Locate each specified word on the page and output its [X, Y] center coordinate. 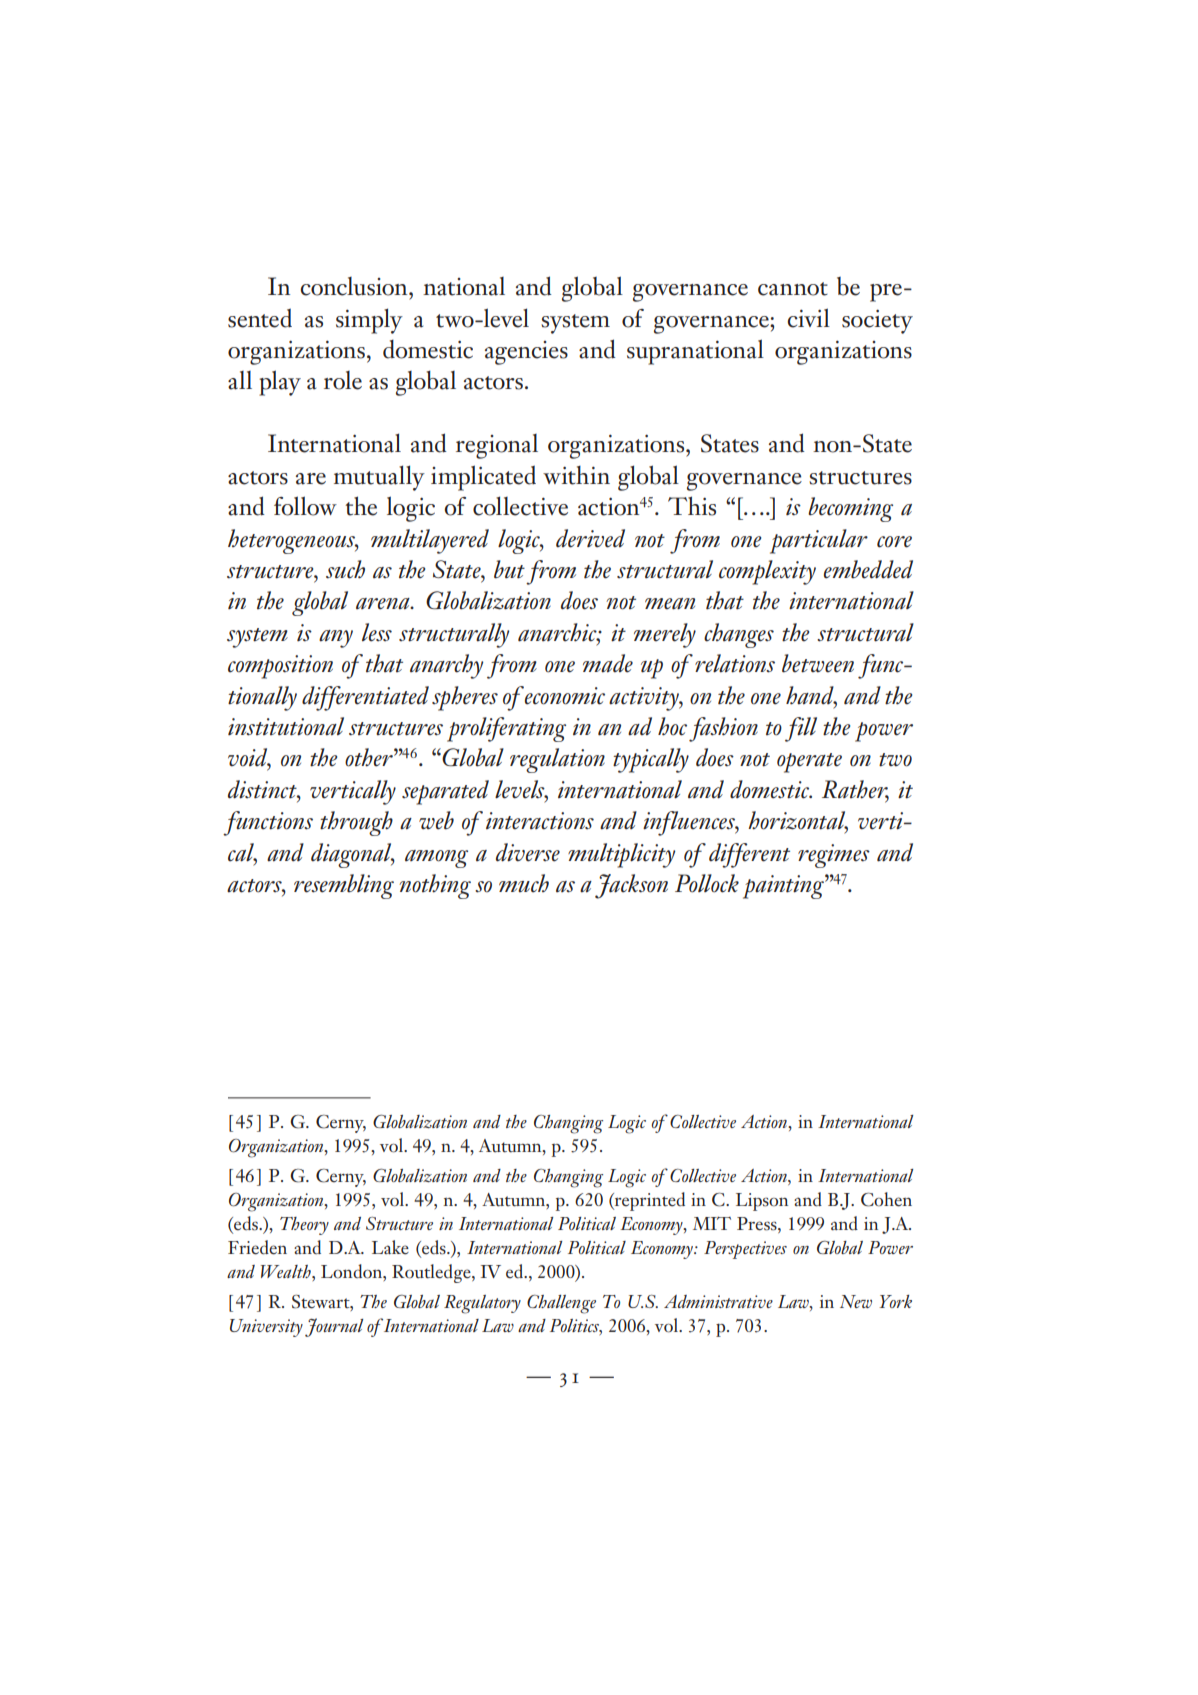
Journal [334, 1327]
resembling [344, 886]
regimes [834, 856]
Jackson [631, 886]
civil [808, 318]
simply [369, 321]
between [818, 663]
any [336, 639]
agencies [526, 353]
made [608, 663]
